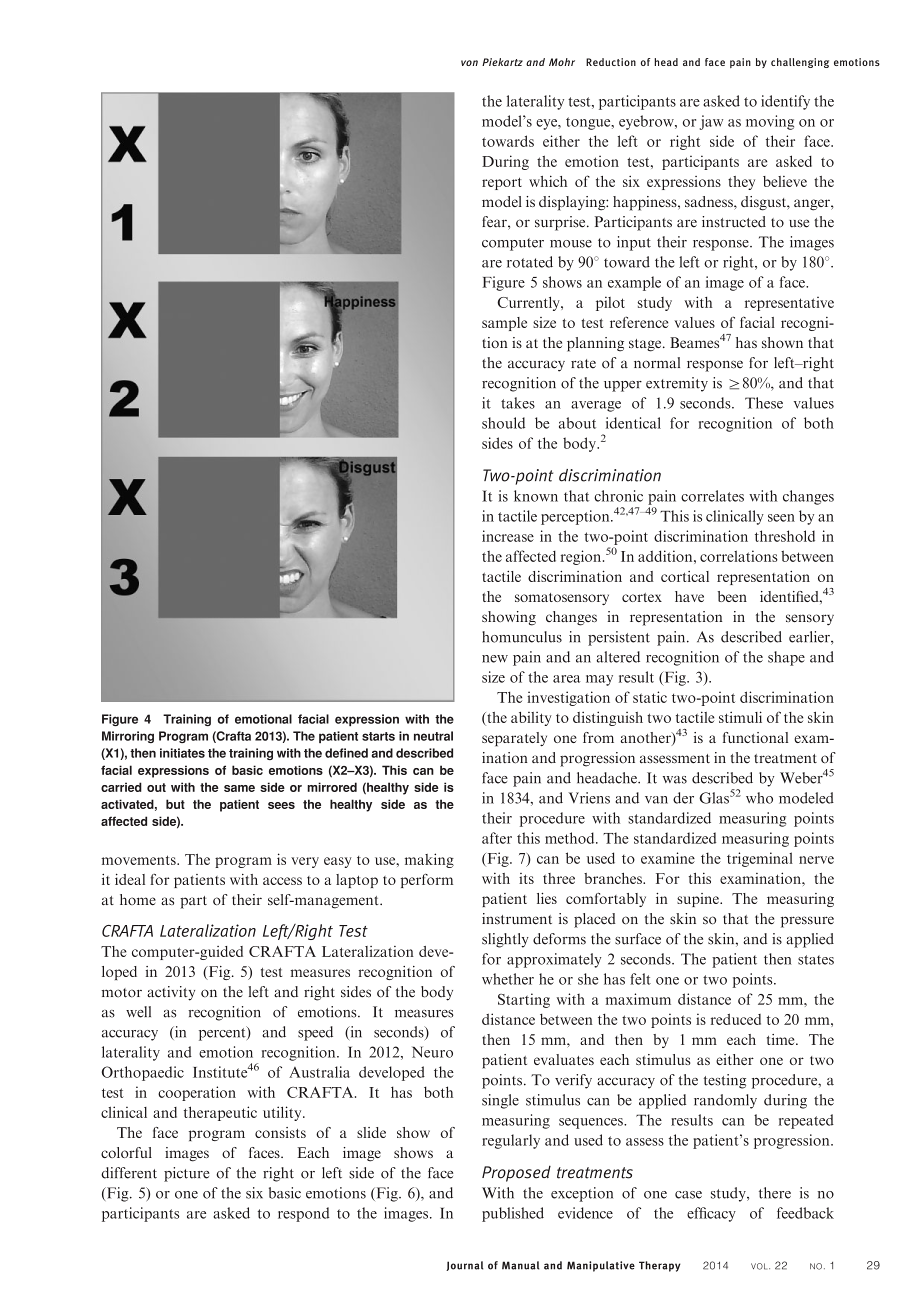  I want to click on jaw, so click(711, 122).
